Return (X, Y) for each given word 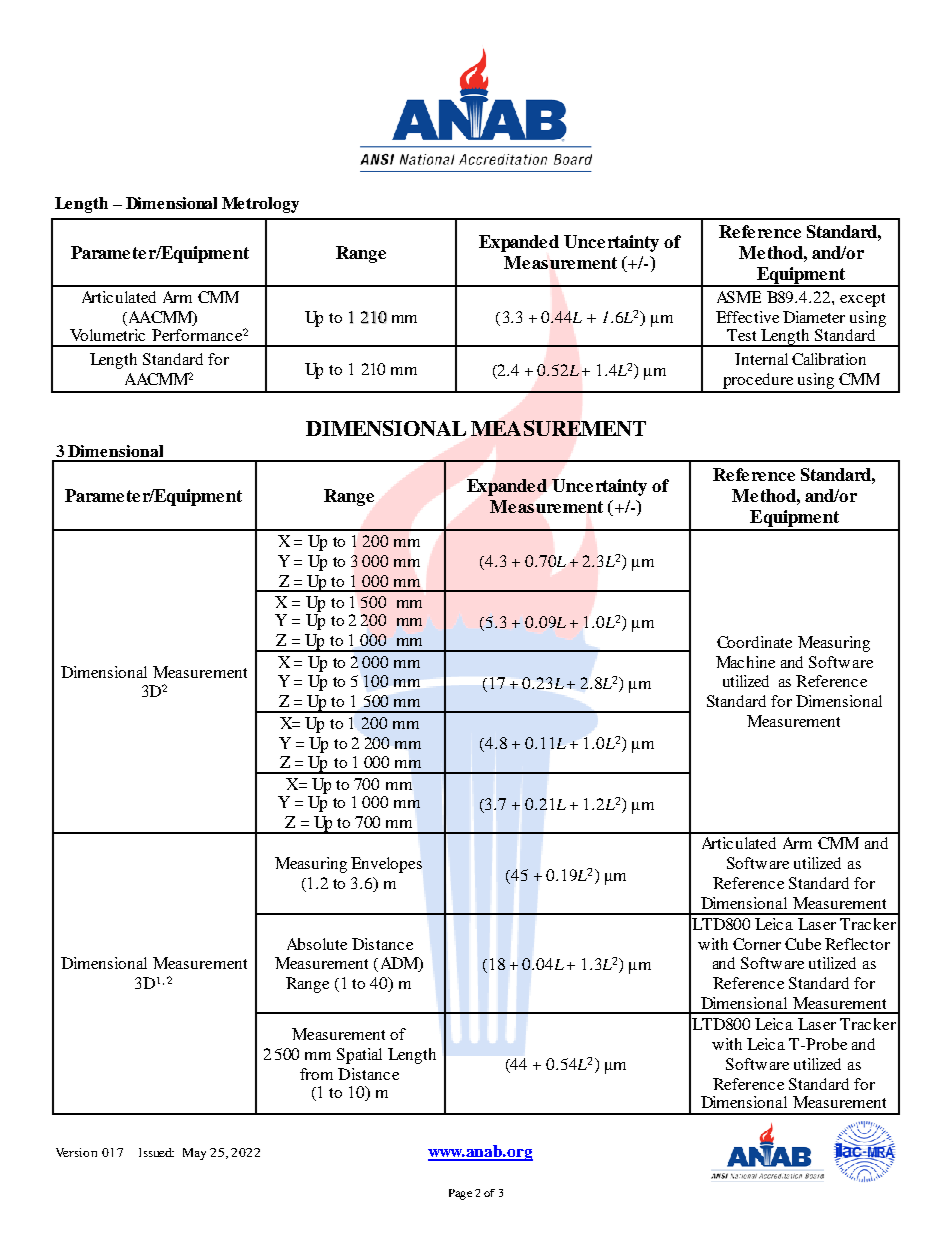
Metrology (260, 205)
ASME (739, 297)
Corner (757, 944)
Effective (747, 317)
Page (460, 1194)
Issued (156, 1152)
